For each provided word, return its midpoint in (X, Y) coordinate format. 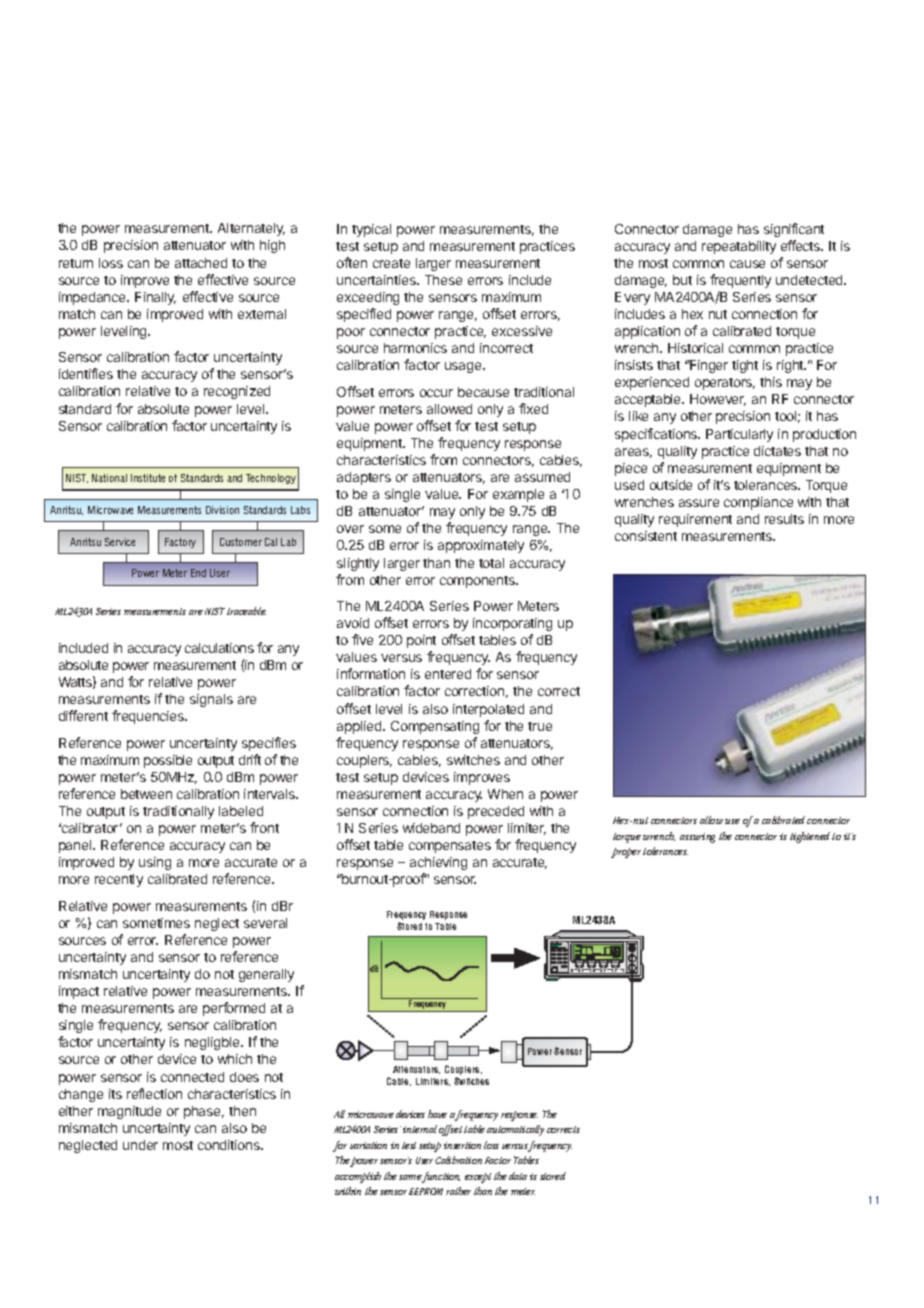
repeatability (739, 247)
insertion (462, 1145)
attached (201, 263)
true (540, 726)
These (443, 280)
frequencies (149, 717)
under (140, 1145)
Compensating (435, 727)
